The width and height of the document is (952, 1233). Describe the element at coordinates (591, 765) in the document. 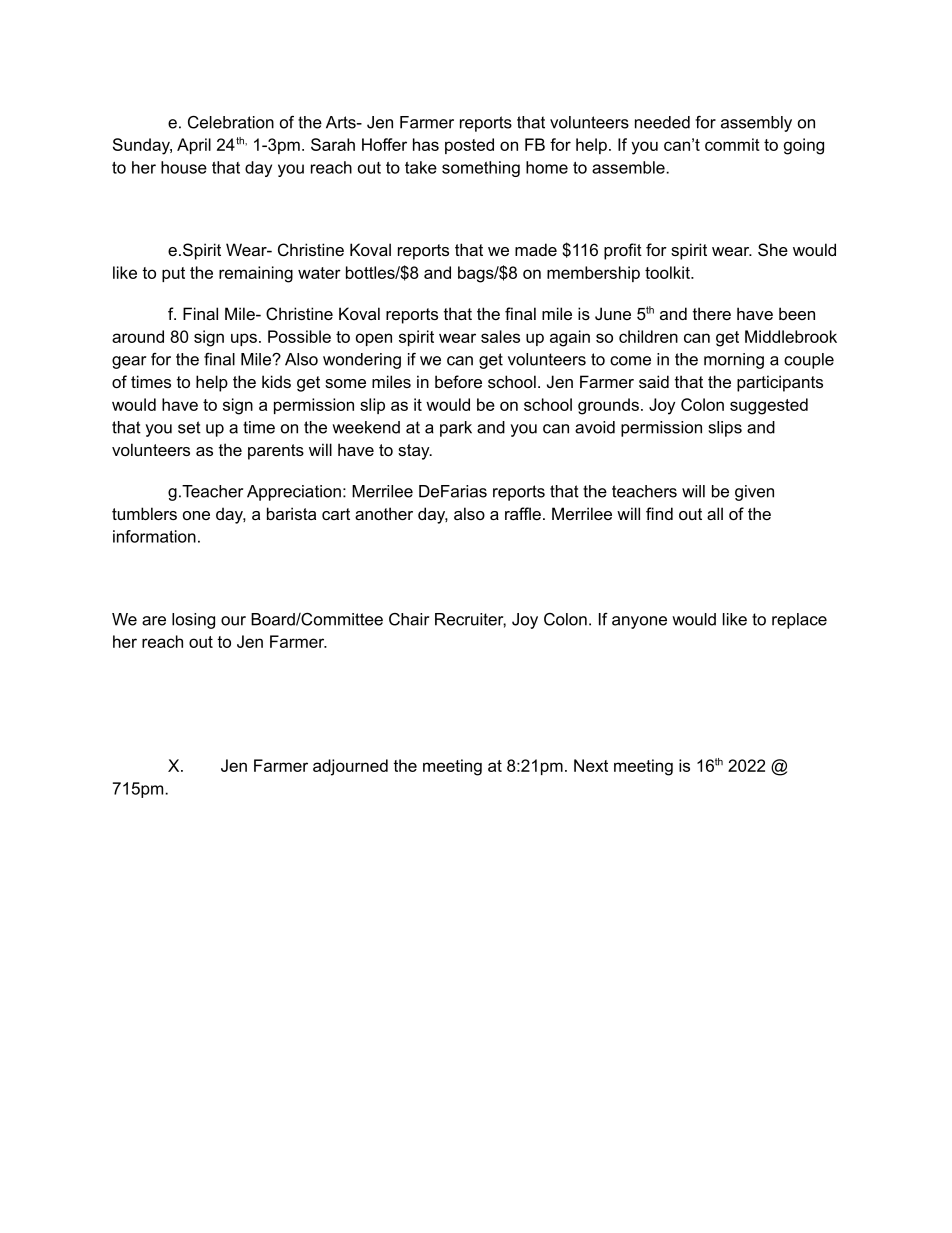

I see `Next` at that location.
